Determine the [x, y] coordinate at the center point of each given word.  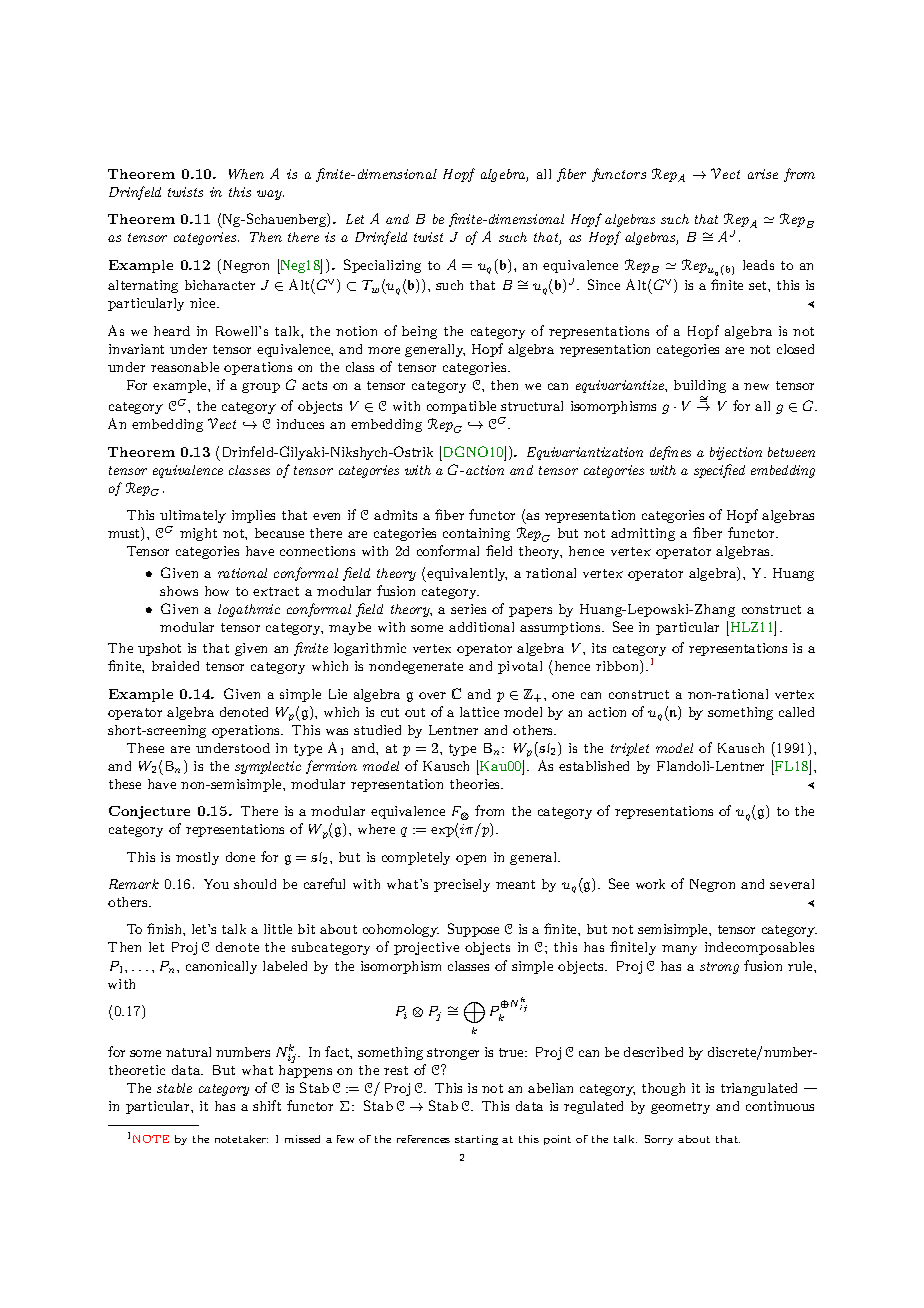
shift [267, 1105]
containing [476, 534]
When [246, 174]
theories [476, 784]
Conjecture [149, 812]
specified [719, 471]
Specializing [382, 266]
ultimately [193, 516]
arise [763, 174]
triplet [630, 749]
